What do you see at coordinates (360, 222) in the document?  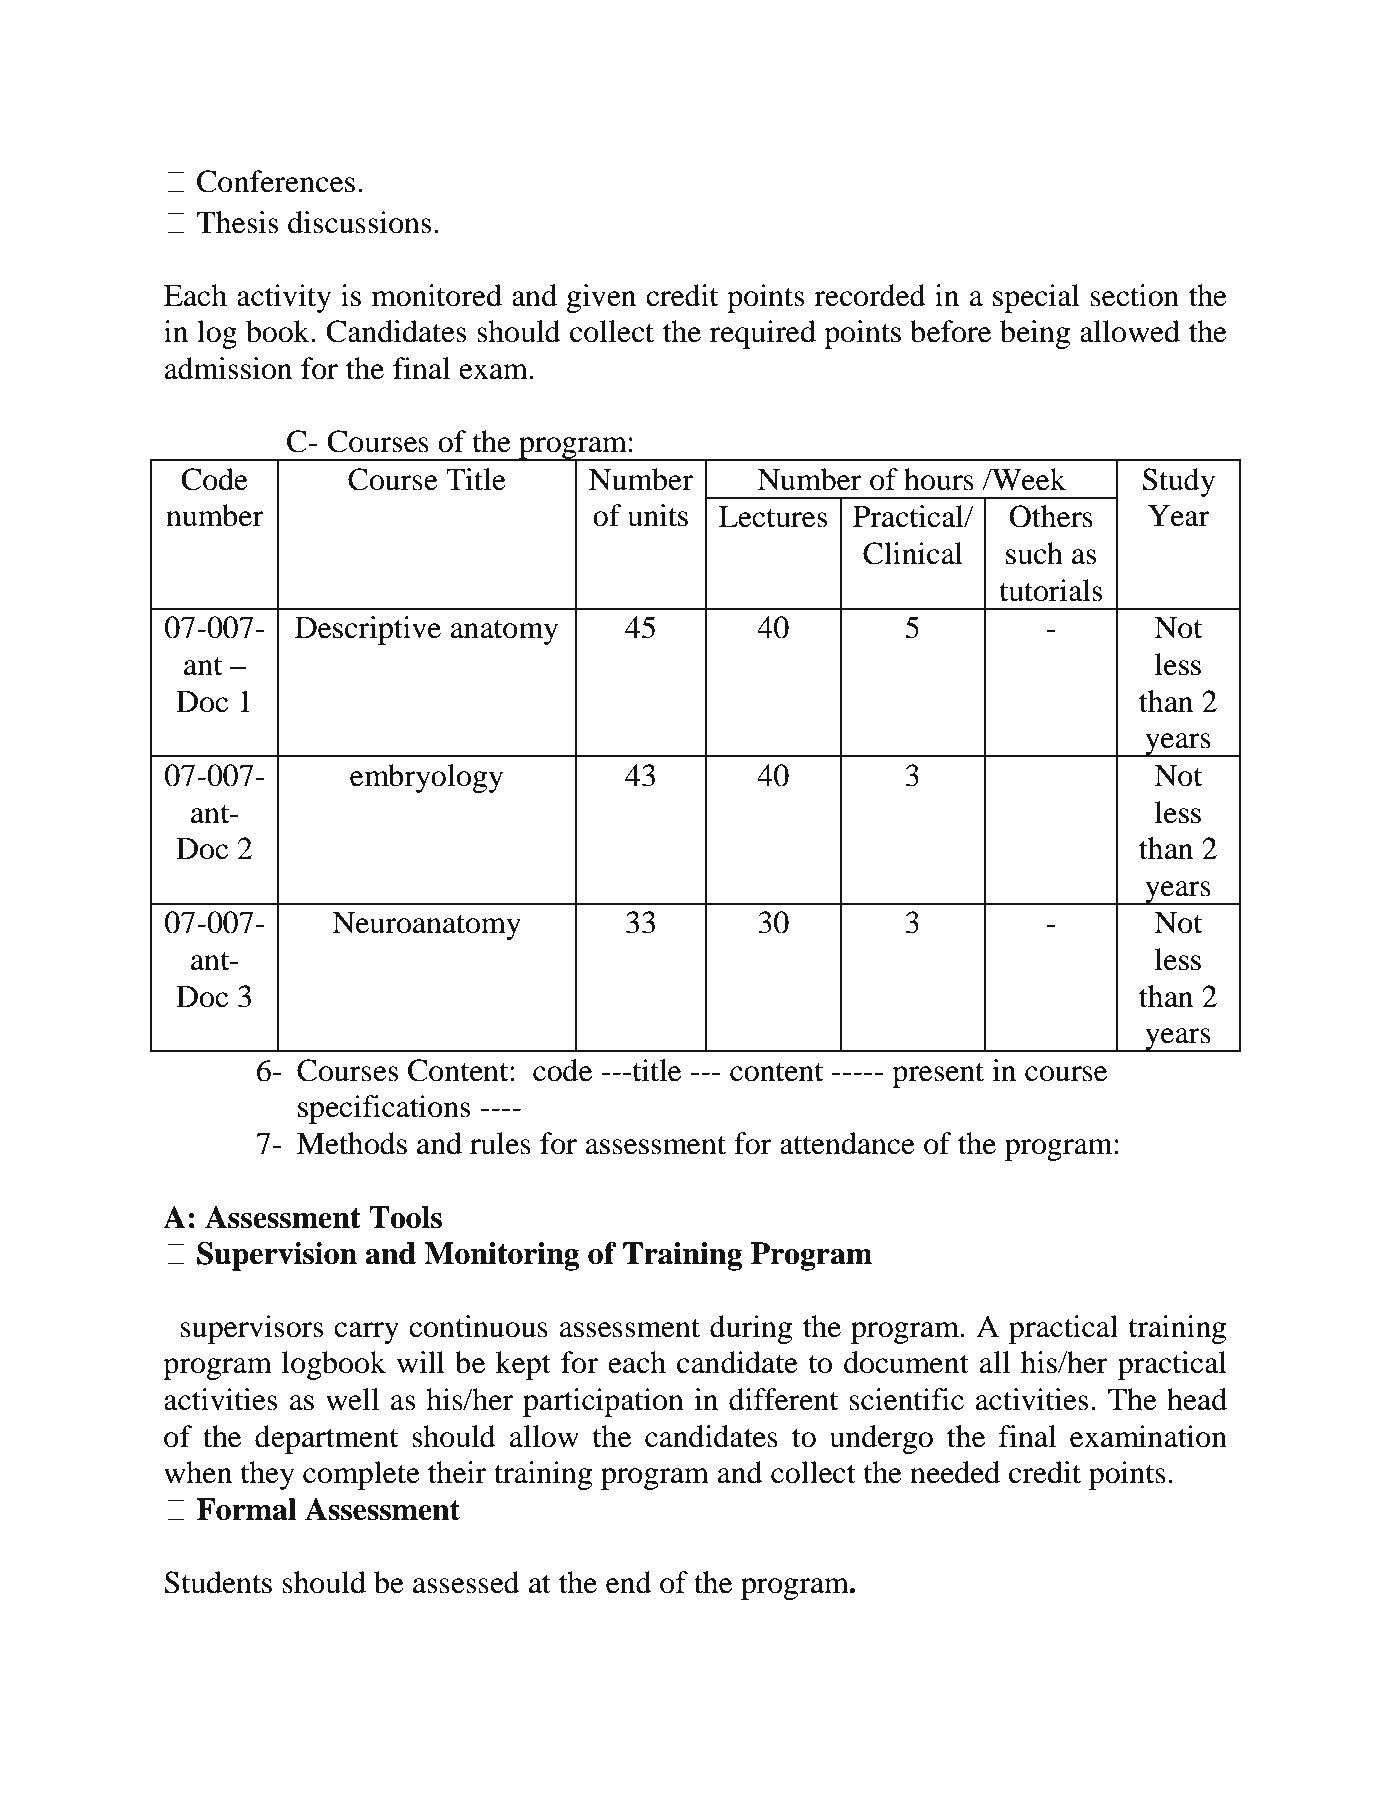 I see `discussions` at bounding box center [360, 222].
